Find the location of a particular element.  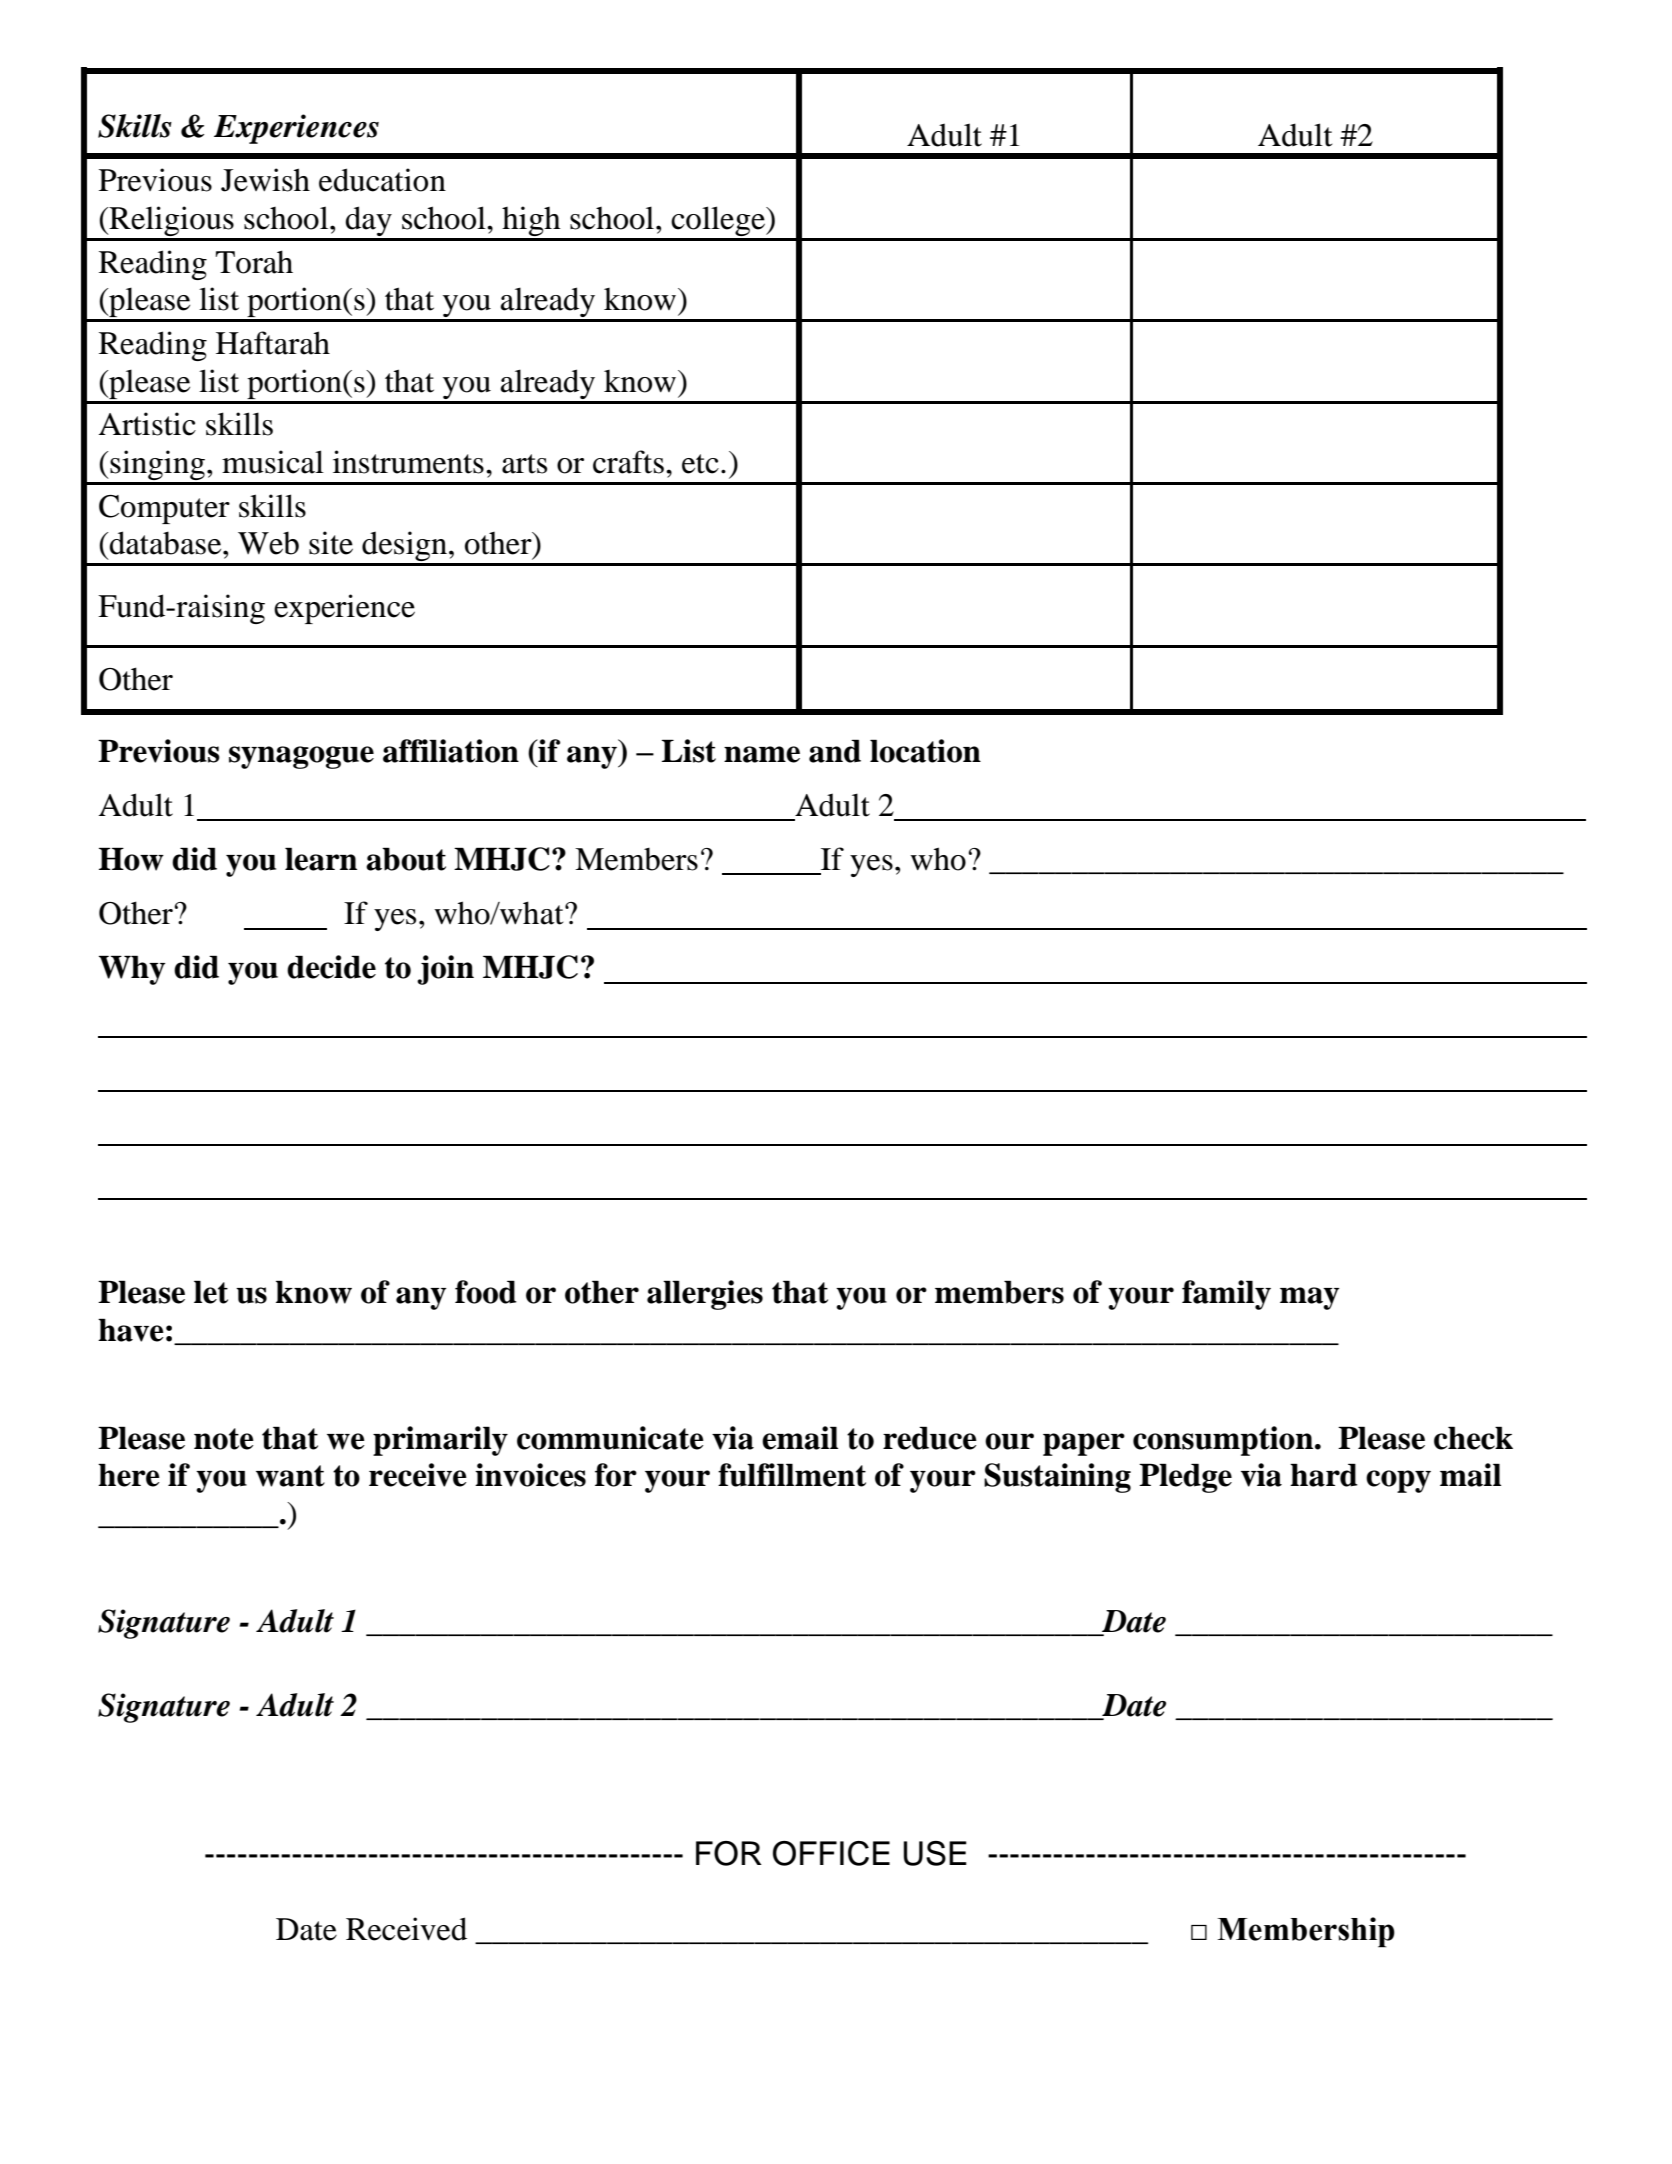

etc is located at coordinates (700, 464).
